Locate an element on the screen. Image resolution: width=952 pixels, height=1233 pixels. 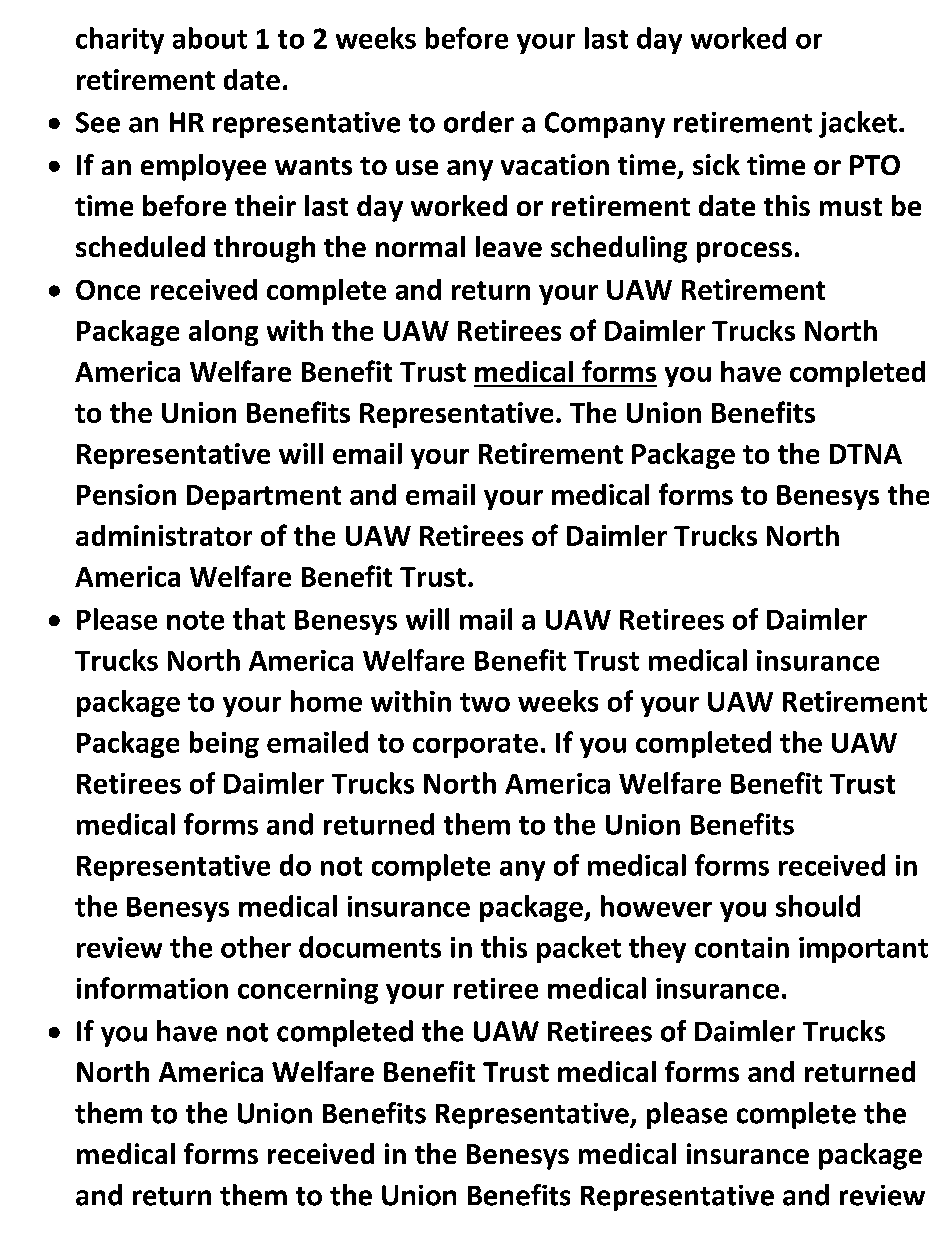
two is located at coordinates (485, 702).
